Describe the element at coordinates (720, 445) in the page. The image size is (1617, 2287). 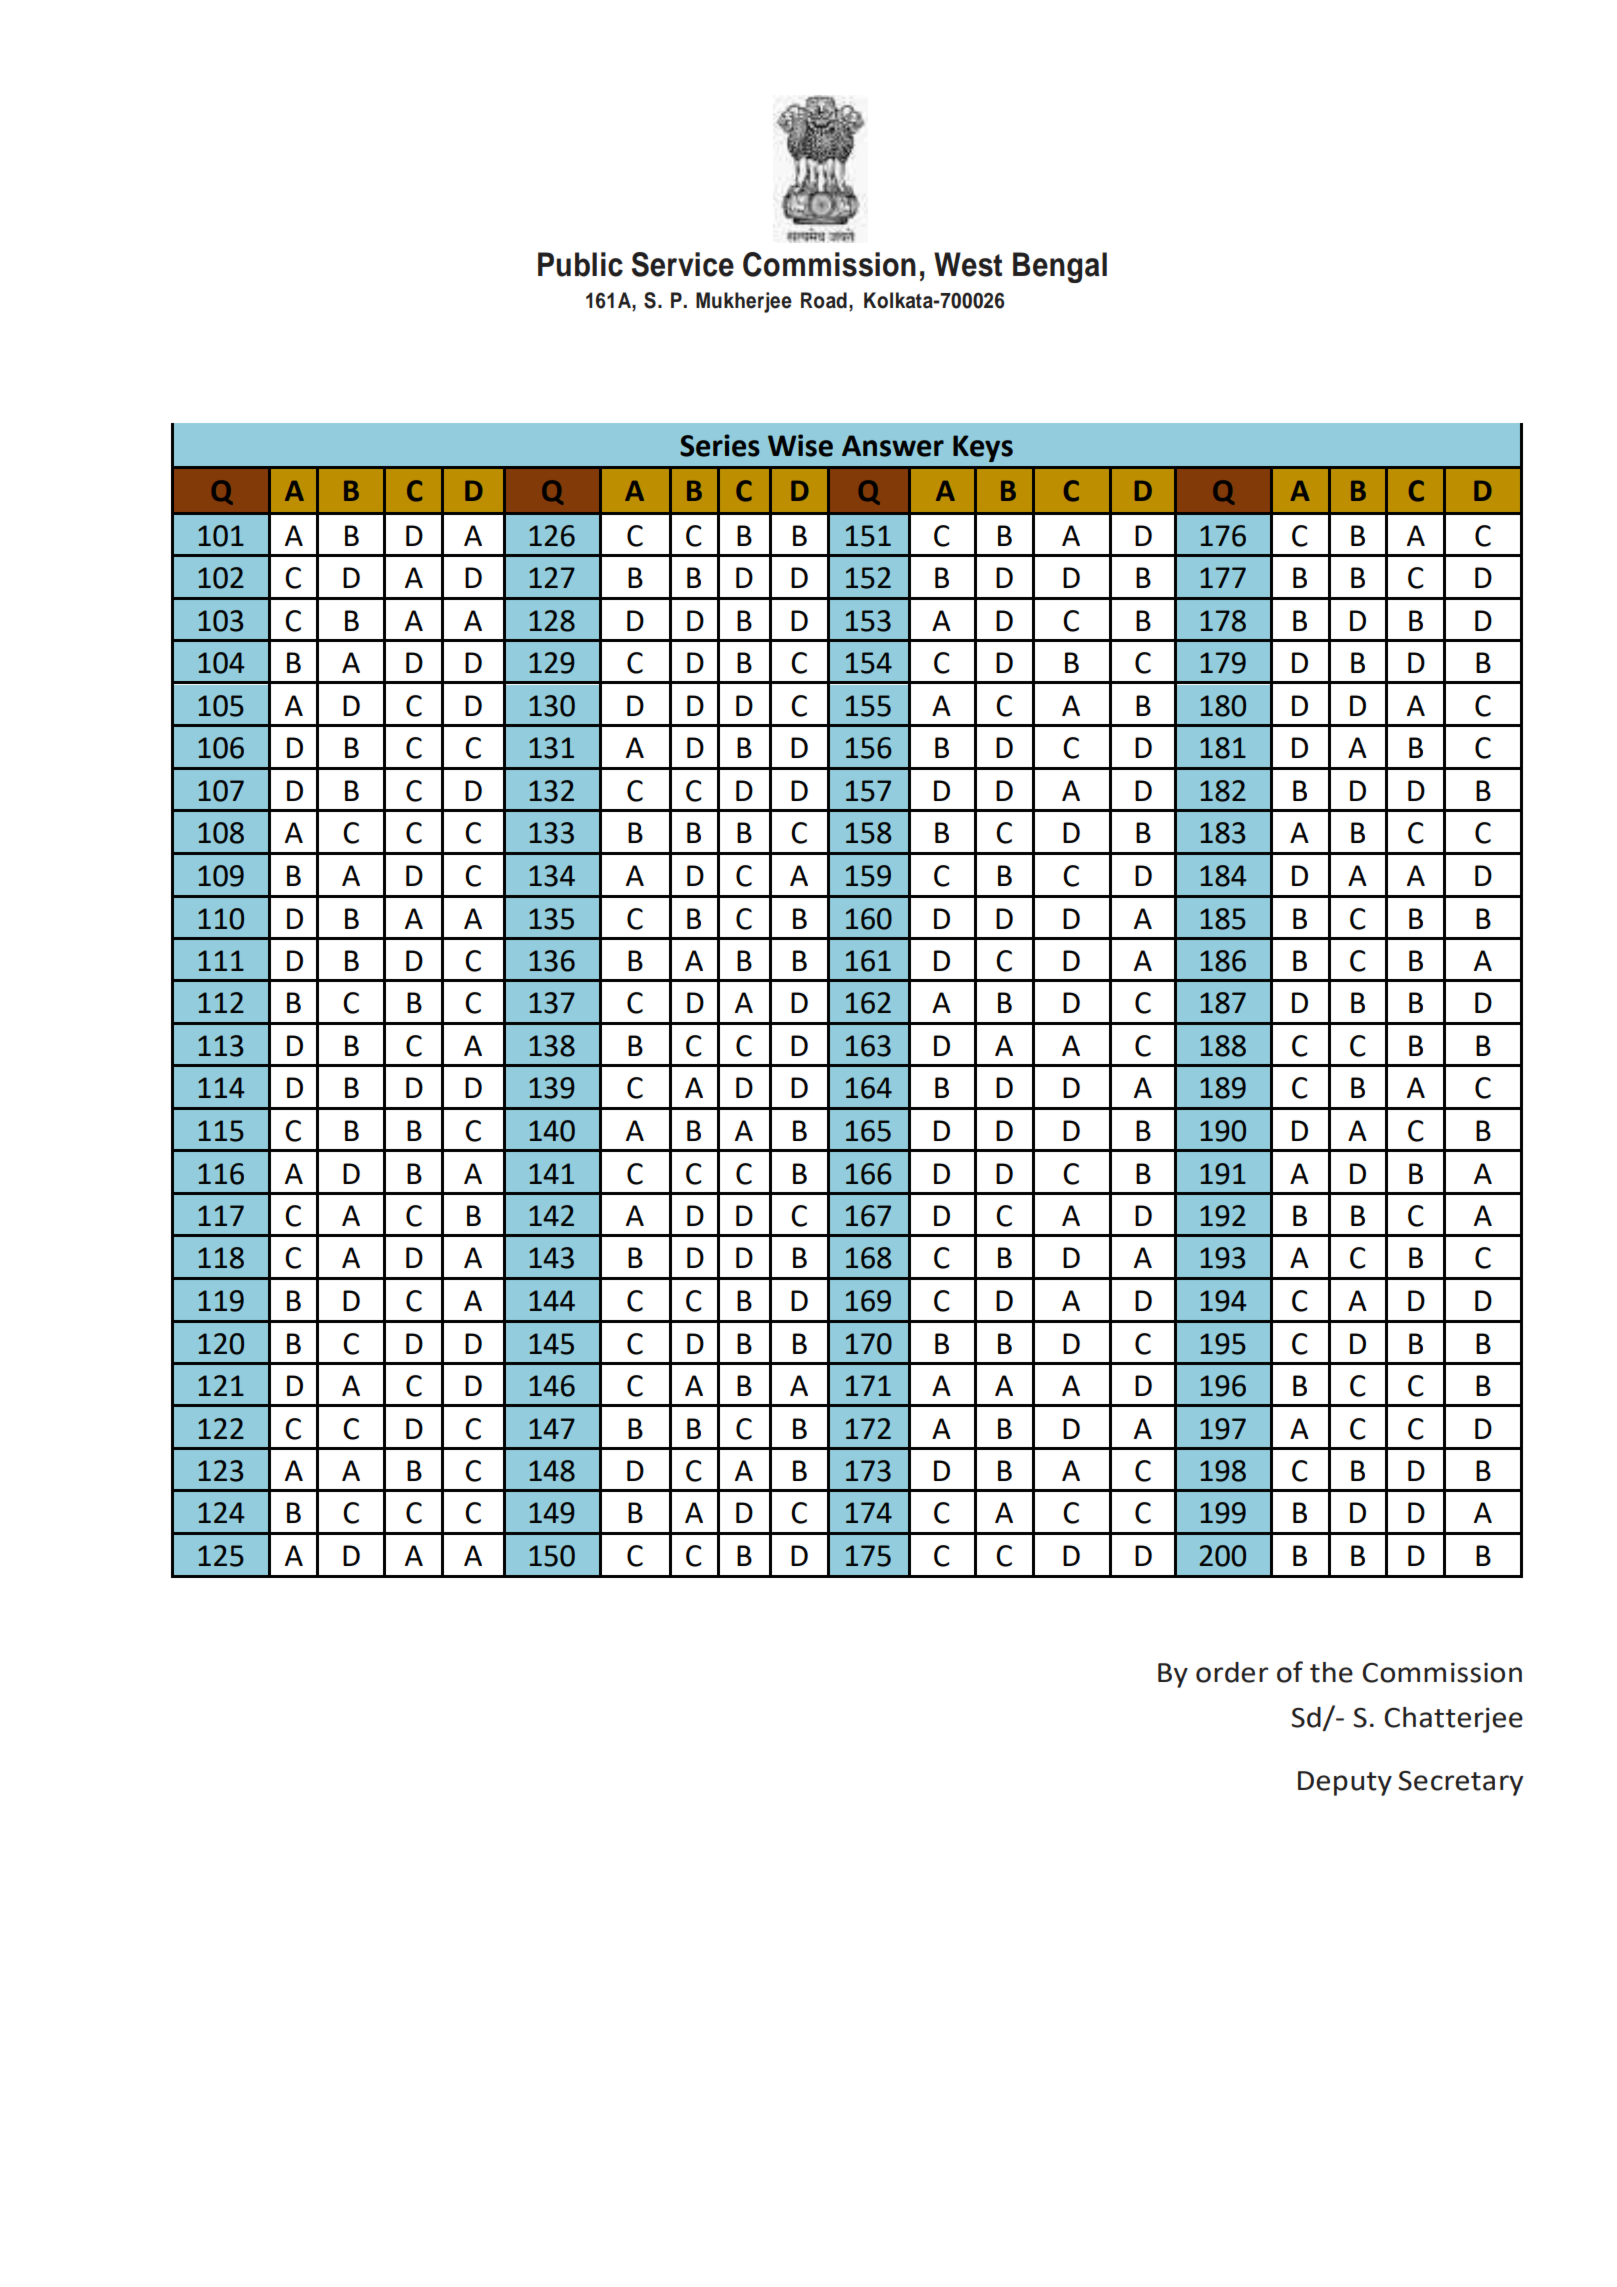
I see `Series` at that location.
